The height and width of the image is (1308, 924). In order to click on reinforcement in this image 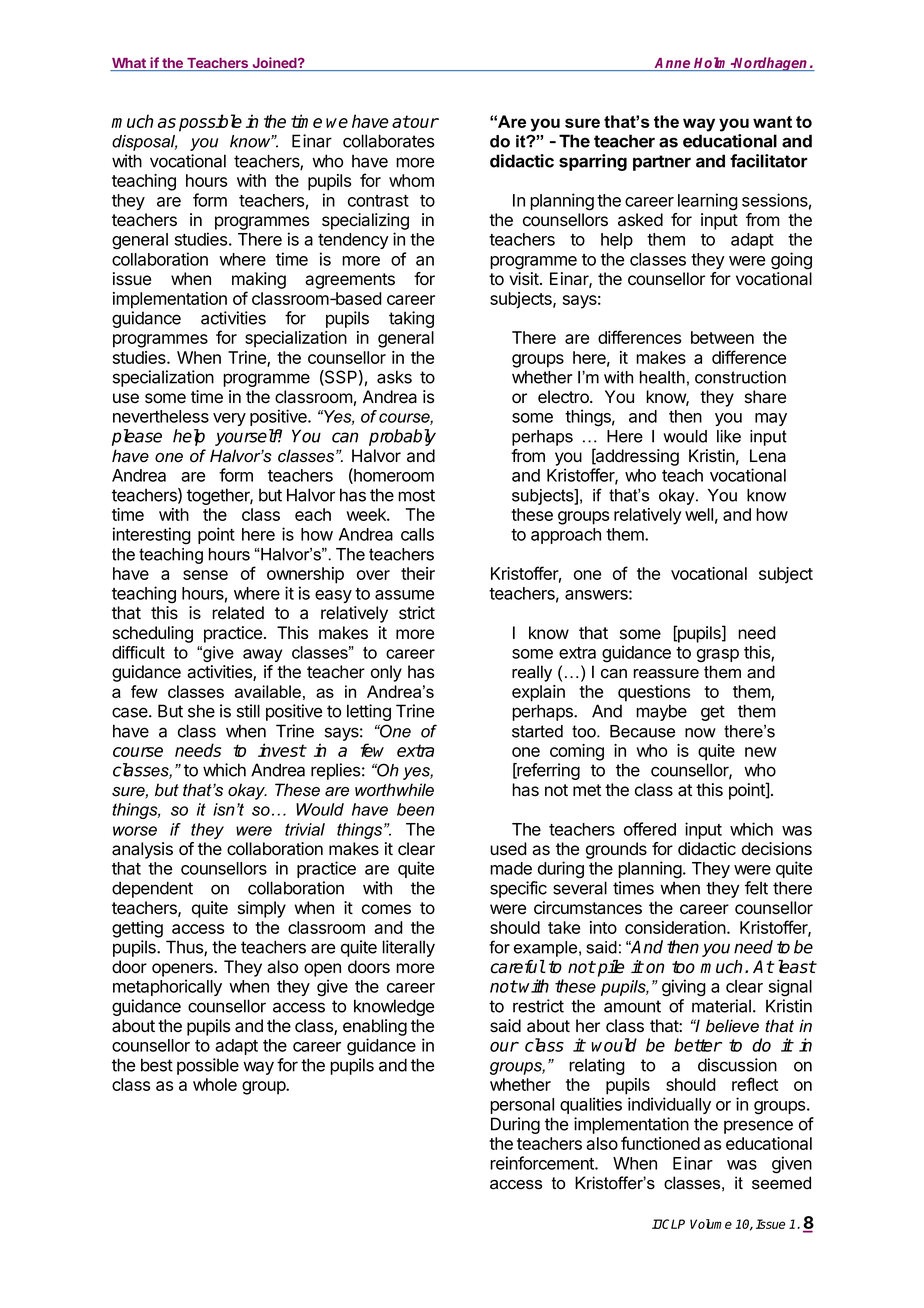, I will do `click(543, 1163)`.
